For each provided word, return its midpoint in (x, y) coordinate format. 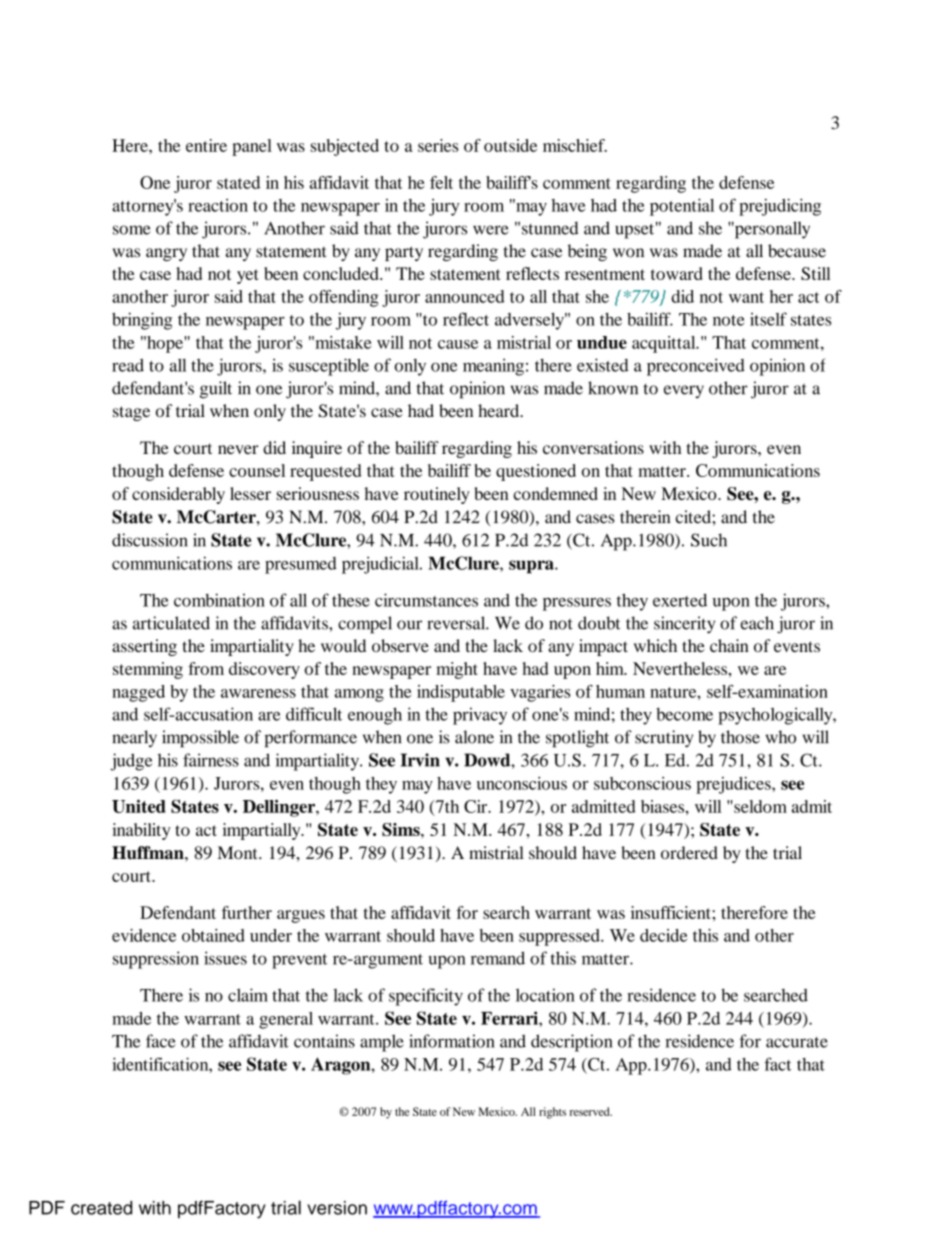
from (206, 668)
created (101, 1208)
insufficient (672, 912)
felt (441, 182)
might (457, 670)
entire (206, 145)
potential (682, 207)
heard (500, 410)
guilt (216, 390)
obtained (213, 935)
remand (498, 958)
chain (729, 645)
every (684, 391)
